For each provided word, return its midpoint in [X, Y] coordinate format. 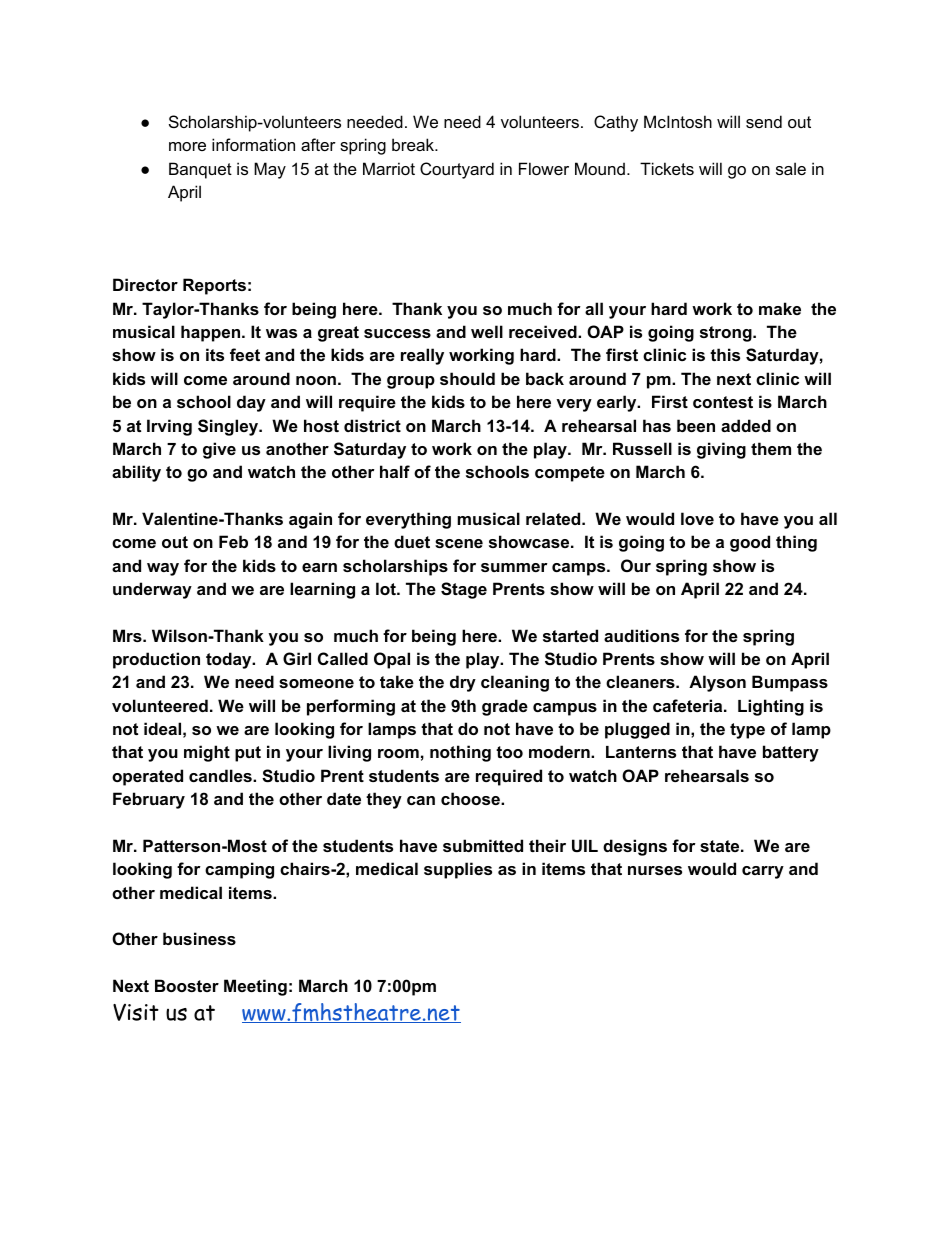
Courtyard [457, 170]
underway [152, 590]
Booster [187, 985]
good [750, 543]
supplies [458, 870]
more [187, 146]
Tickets [667, 168]
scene [459, 543]
